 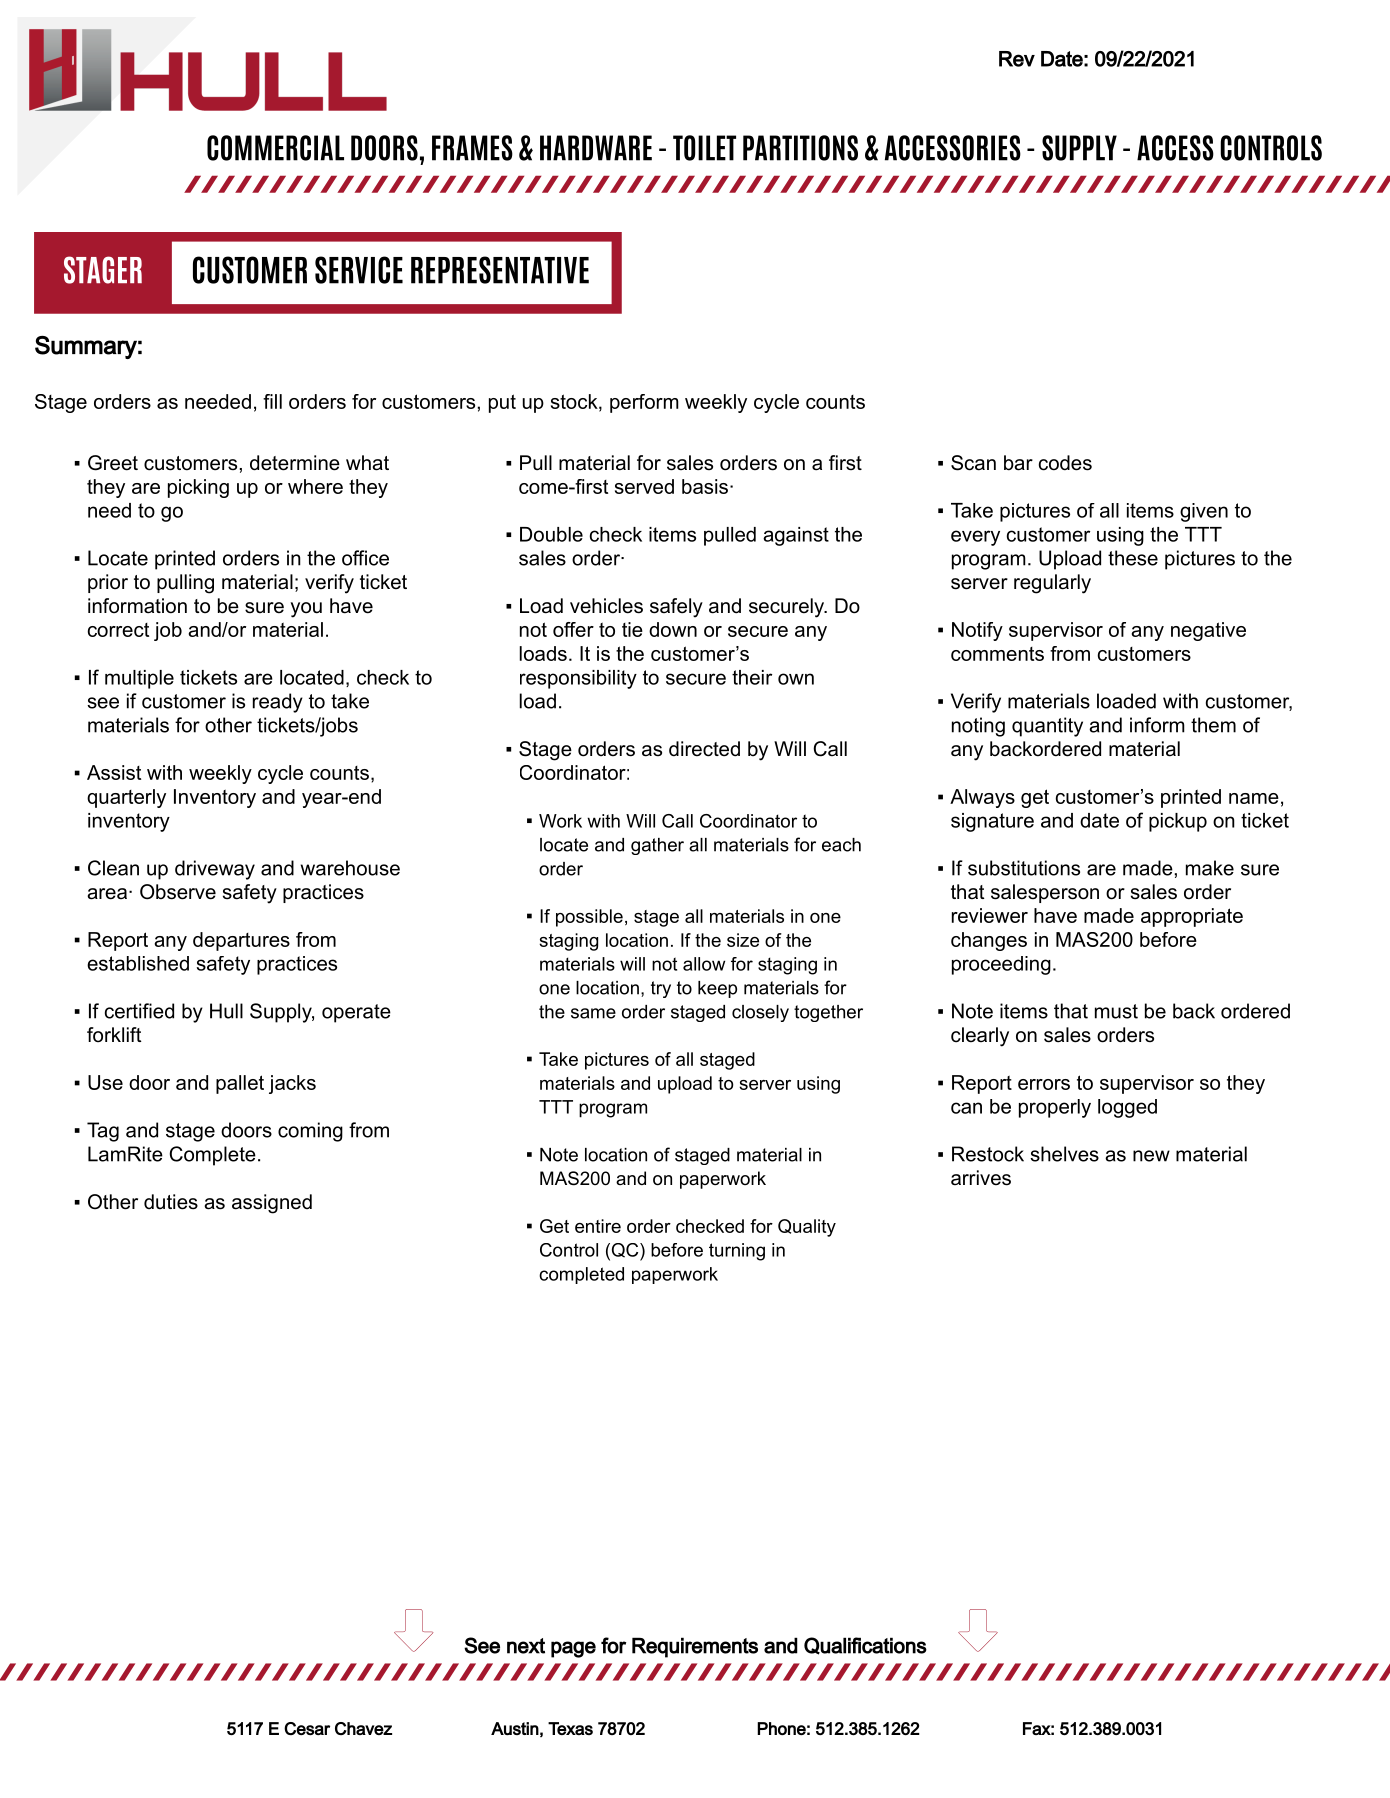 I want to click on served, so click(x=644, y=486).
